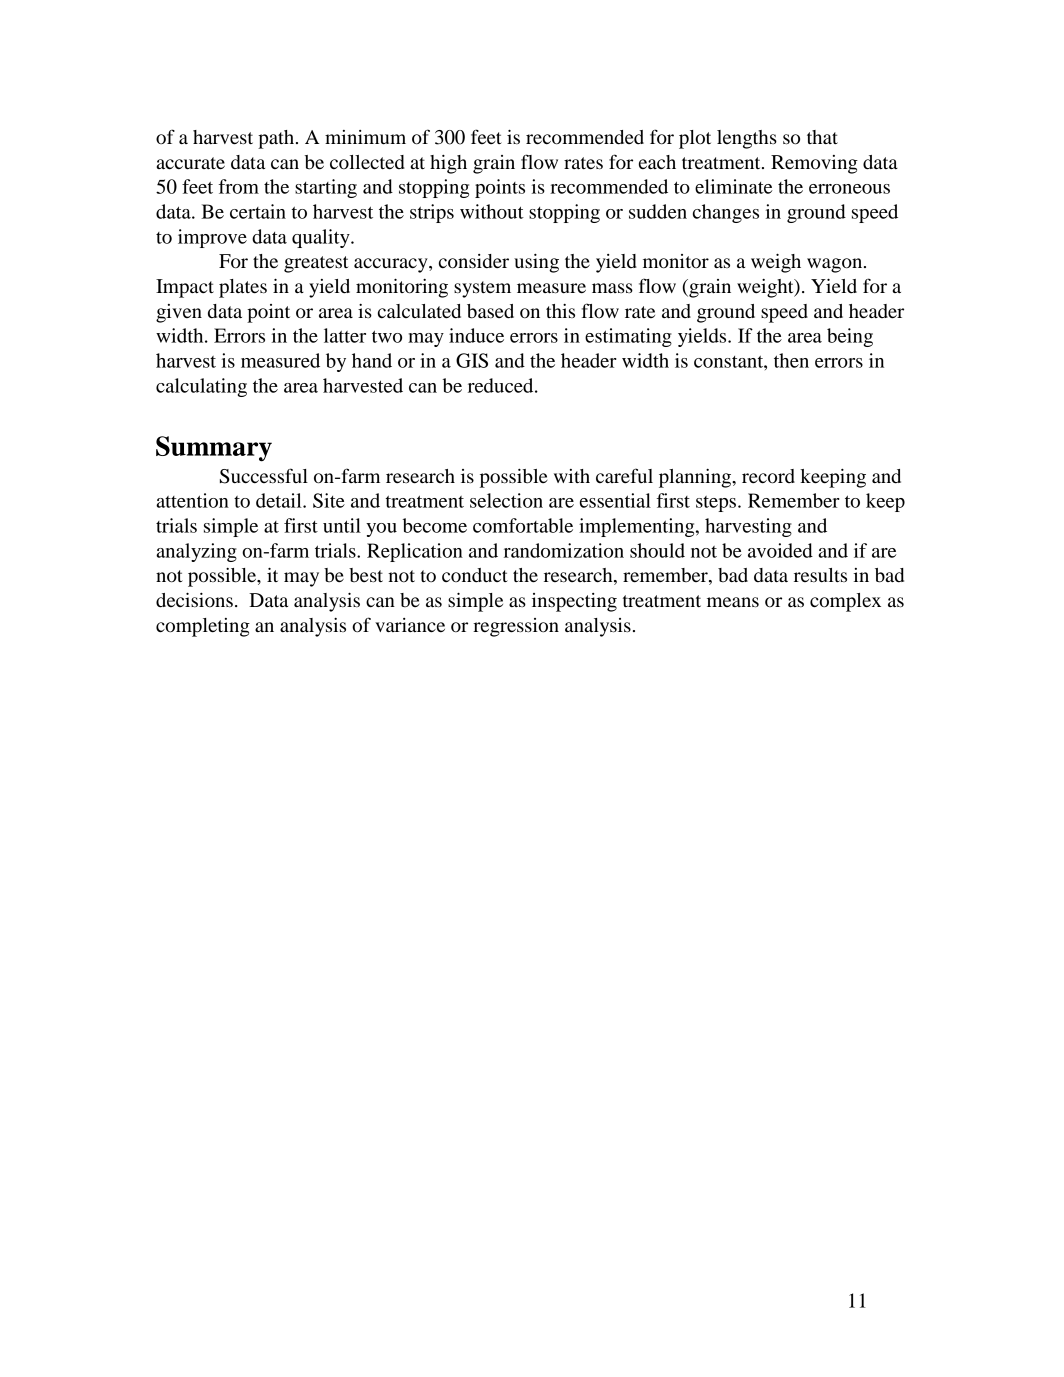 This document has height=1377, width=1064. I want to click on careful, so click(624, 475).
